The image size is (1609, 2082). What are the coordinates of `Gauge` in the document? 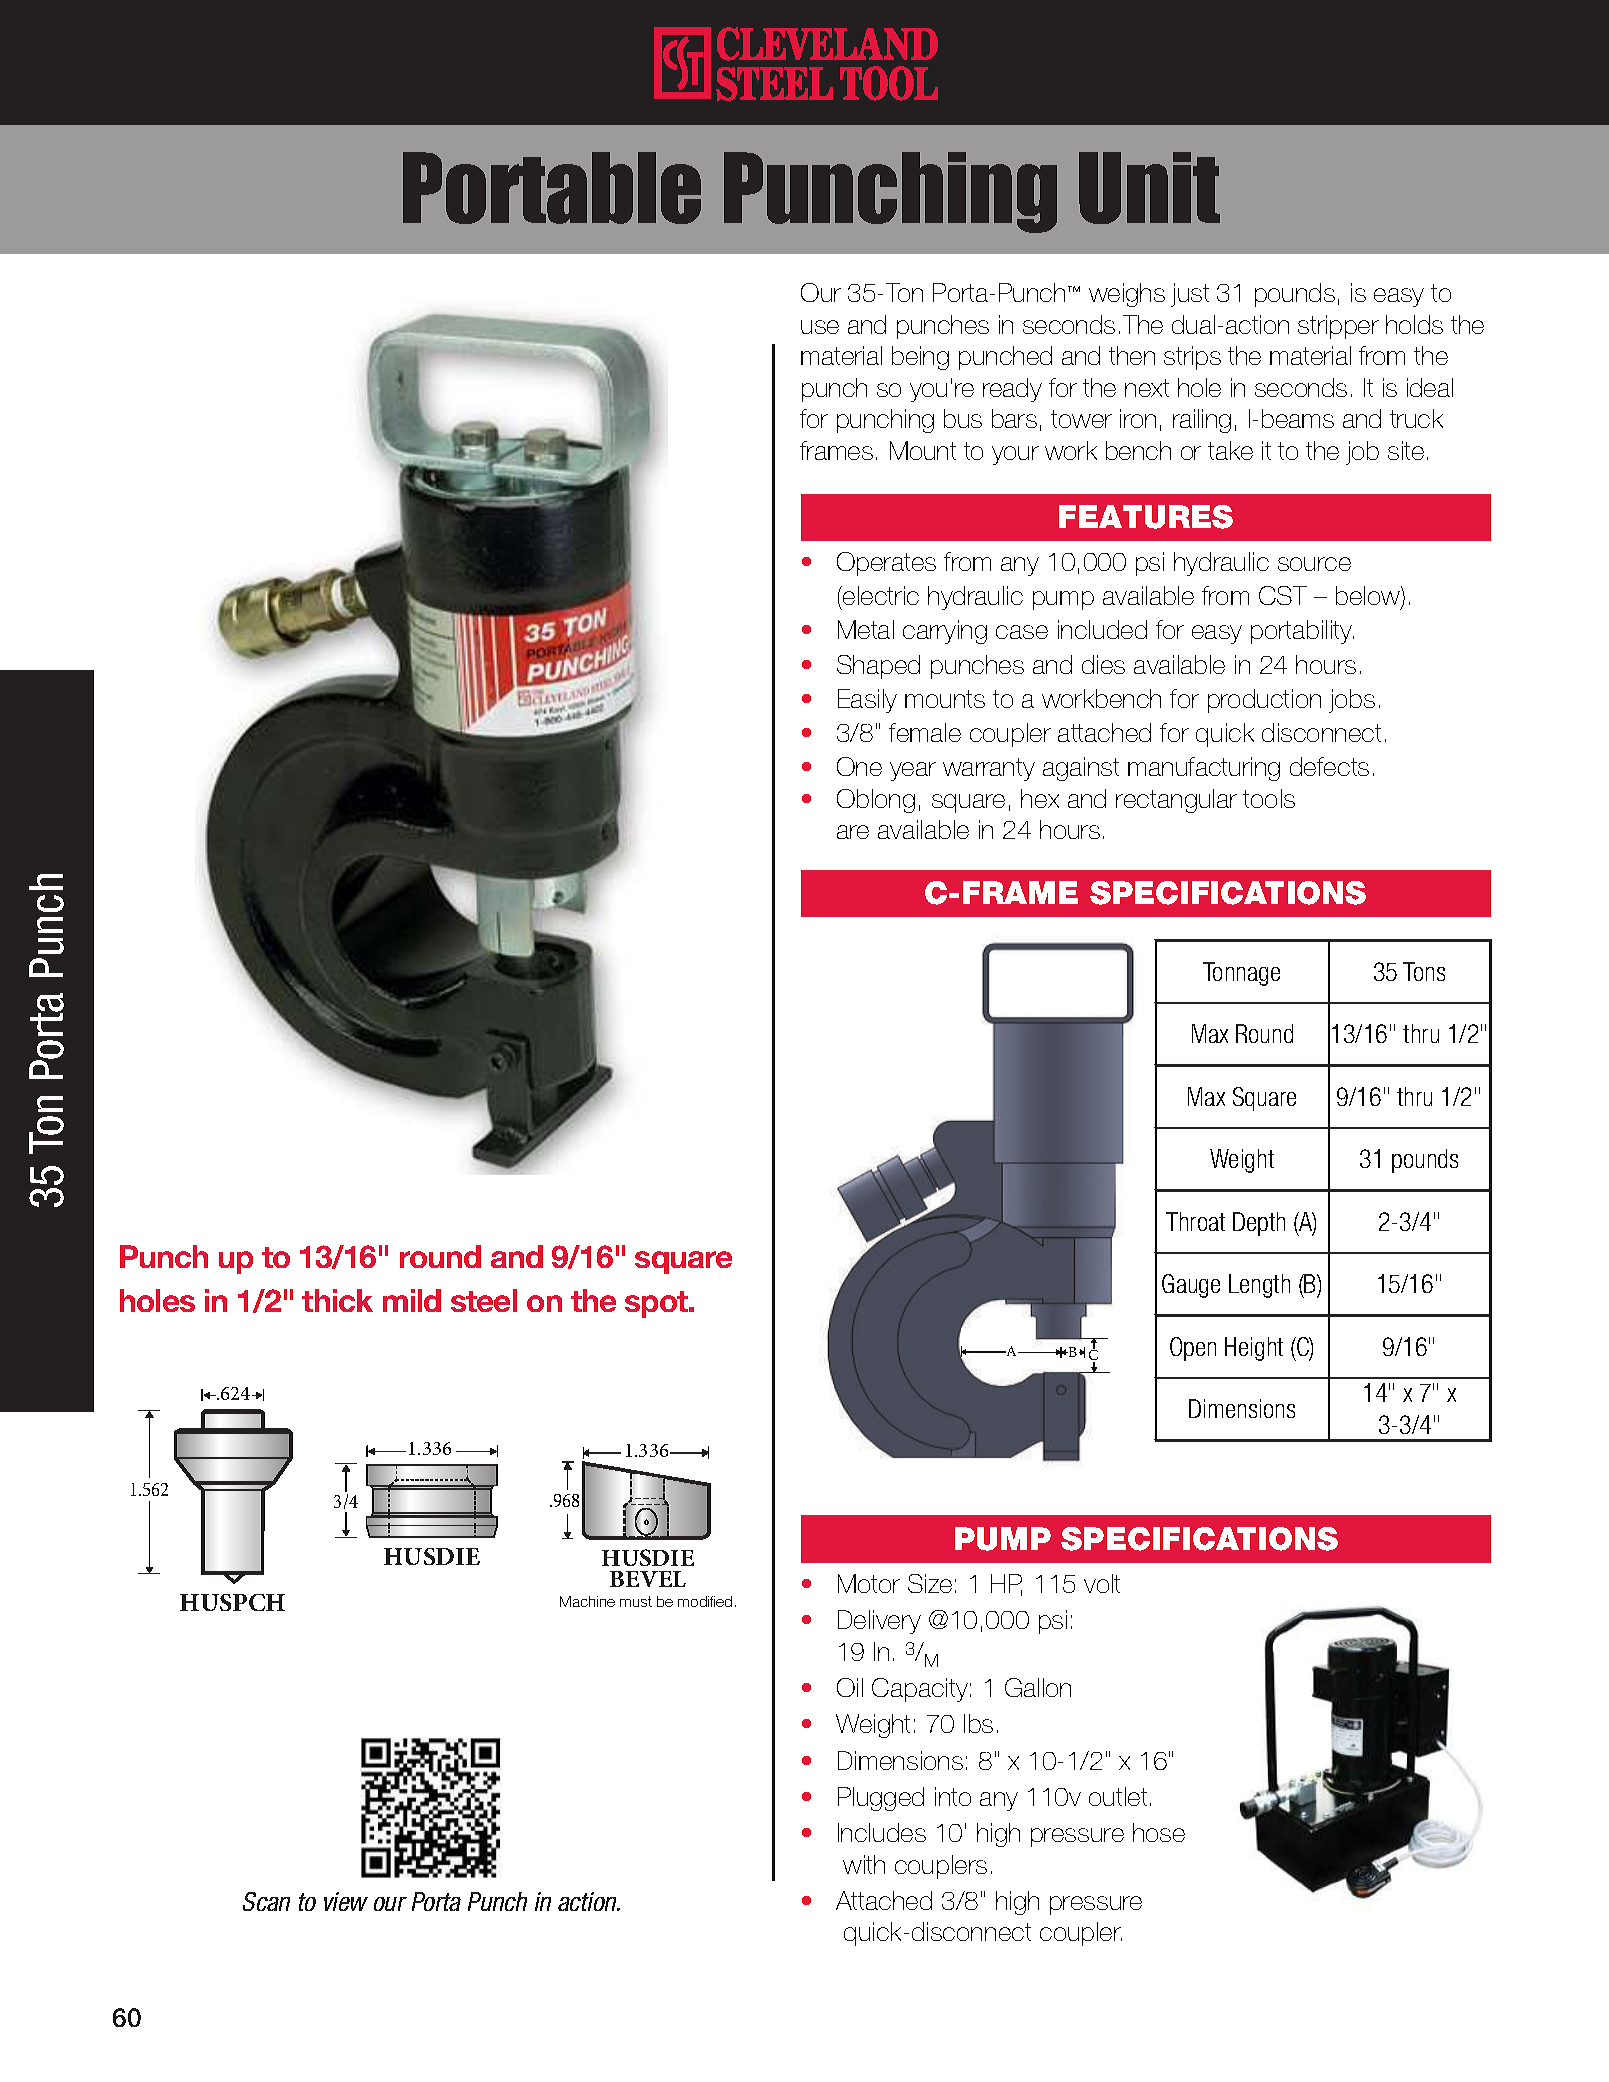 It's located at (1191, 1286).
